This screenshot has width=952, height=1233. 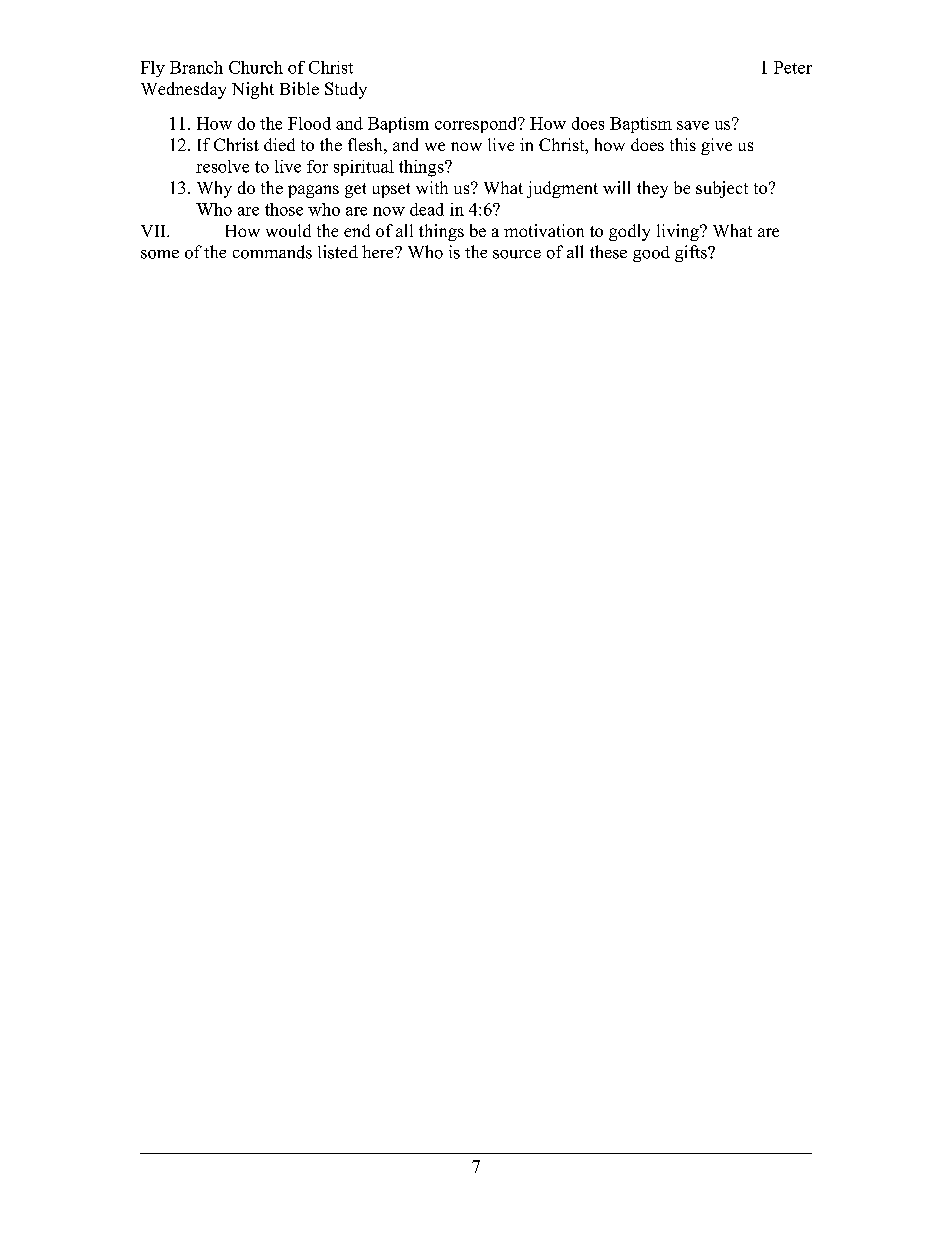 I want to click on Study, so click(x=346, y=90).
